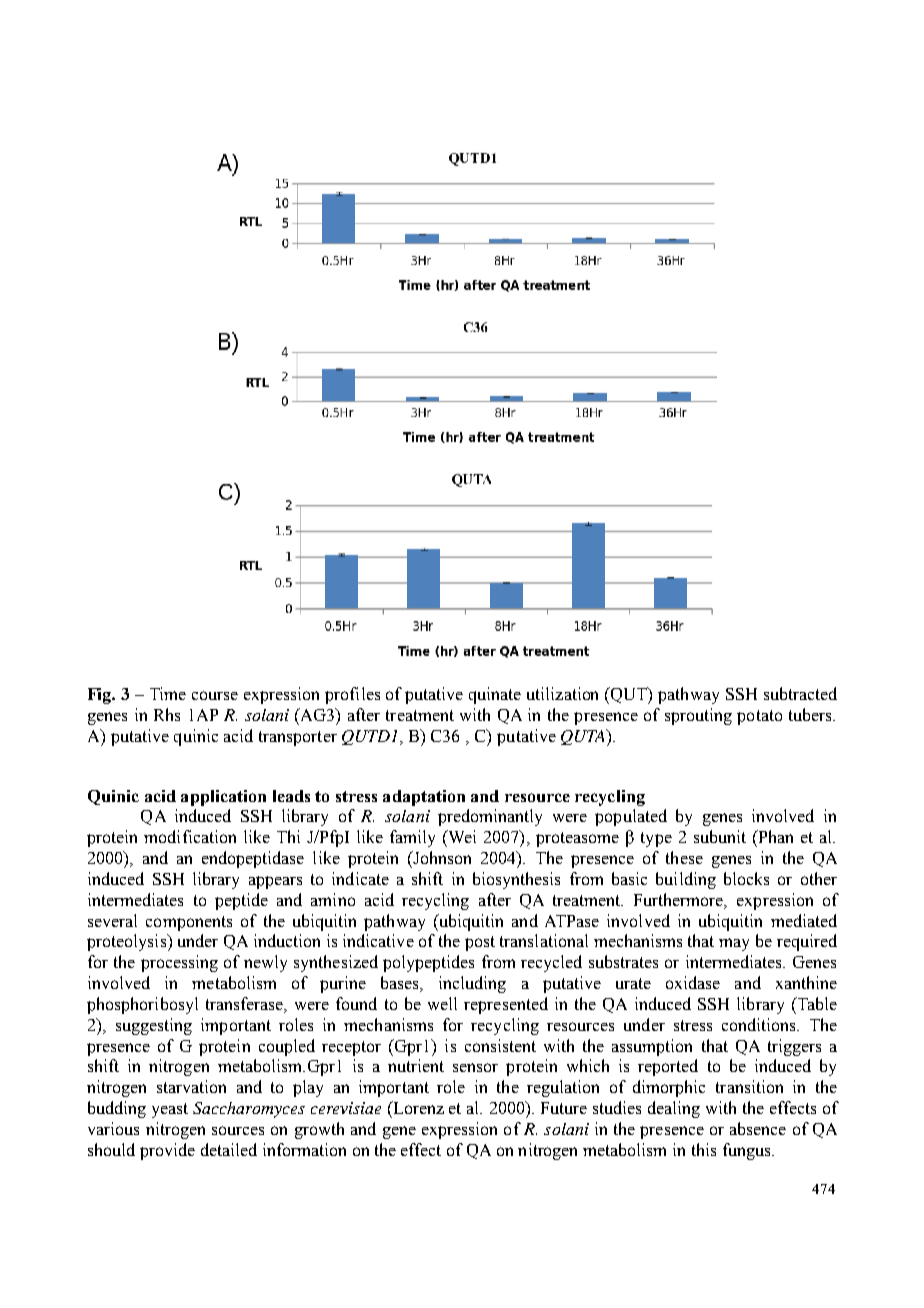 Image resolution: width=924 pixels, height=1308 pixels. What do you see at coordinates (562, 693) in the screenshot?
I see `utilization` at bounding box center [562, 693].
